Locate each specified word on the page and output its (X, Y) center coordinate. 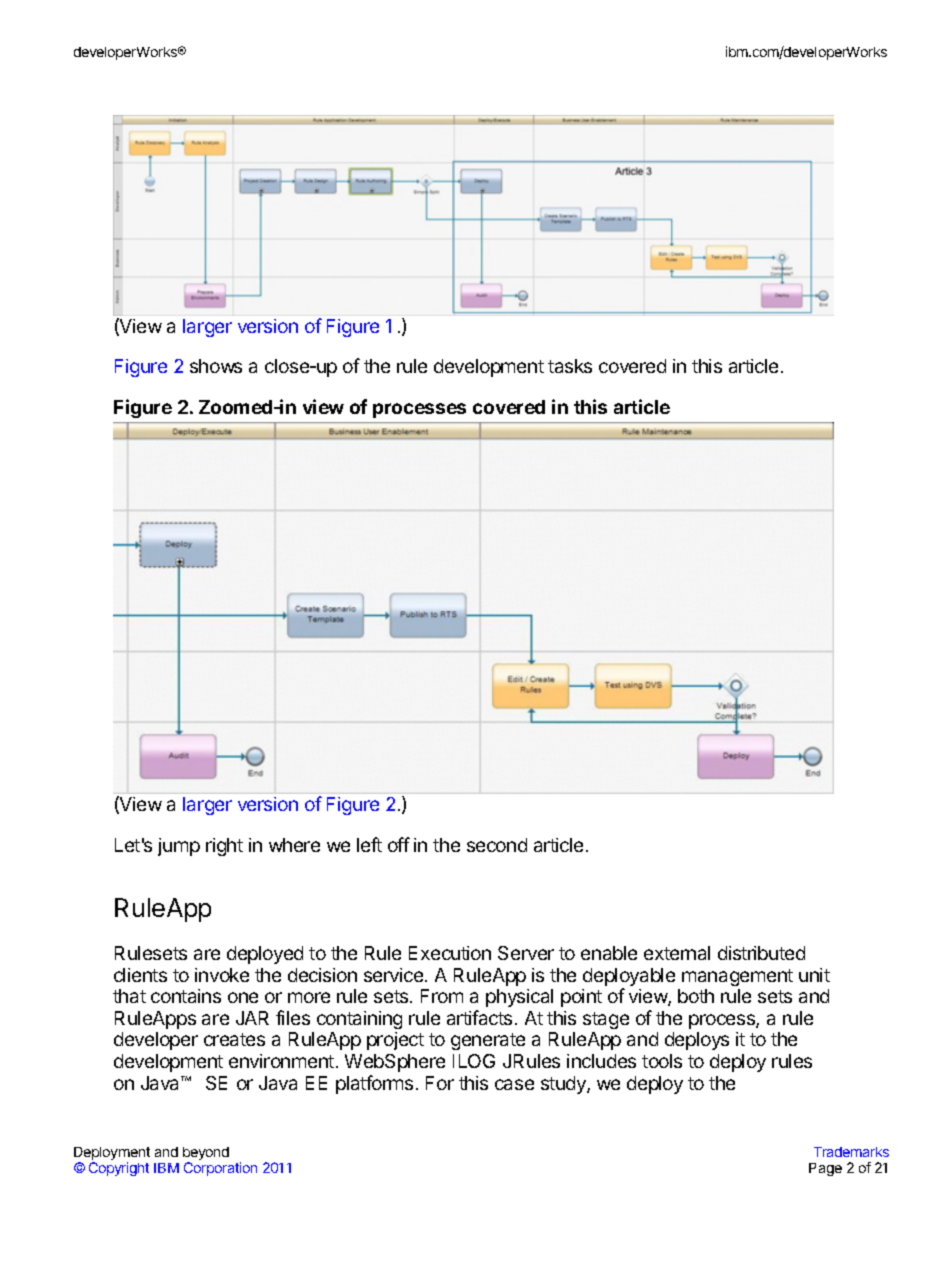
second (497, 845)
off (399, 844)
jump (179, 847)
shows (216, 366)
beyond (206, 1155)
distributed (761, 953)
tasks (570, 366)
